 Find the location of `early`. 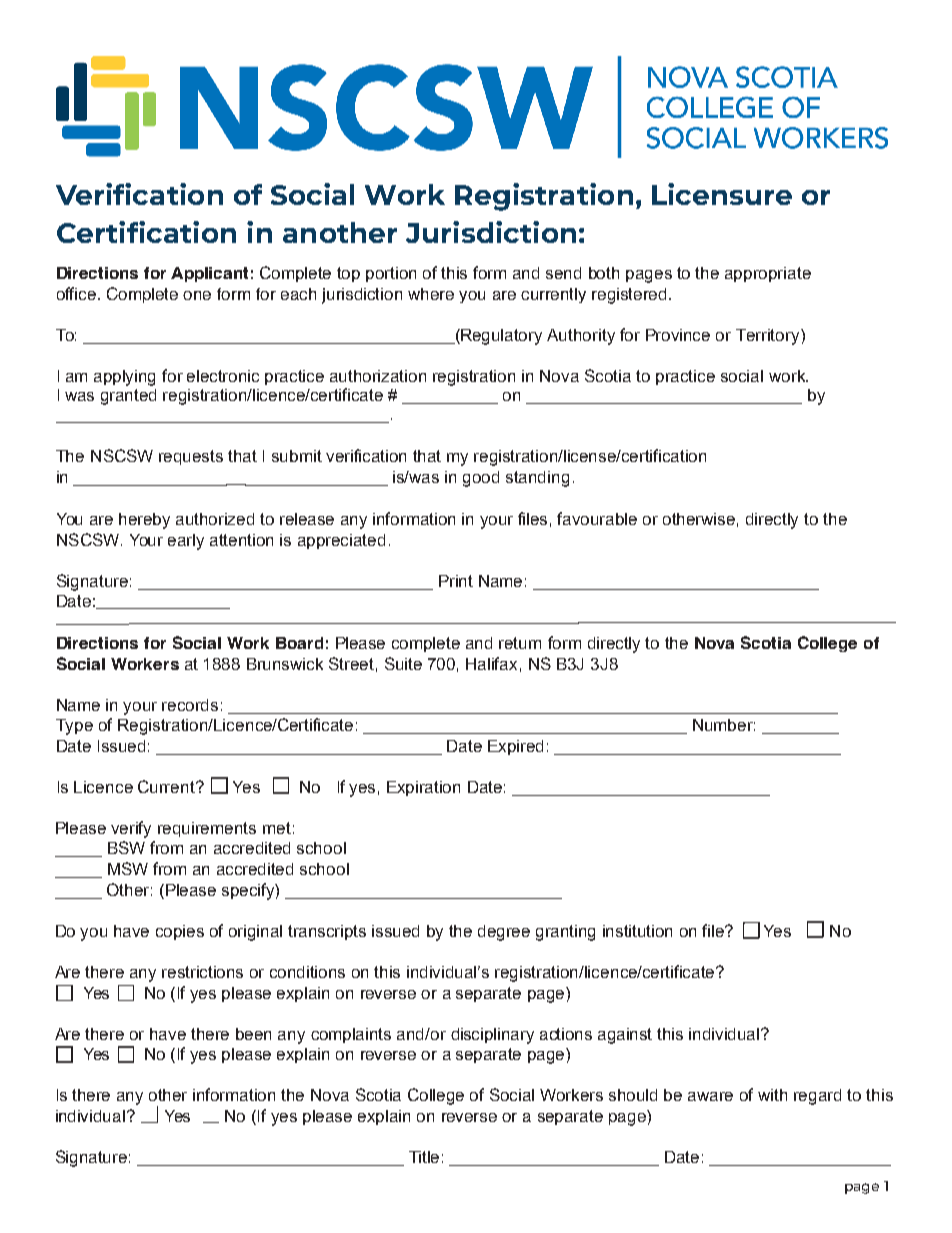

early is located at coordinates (186, 542).
